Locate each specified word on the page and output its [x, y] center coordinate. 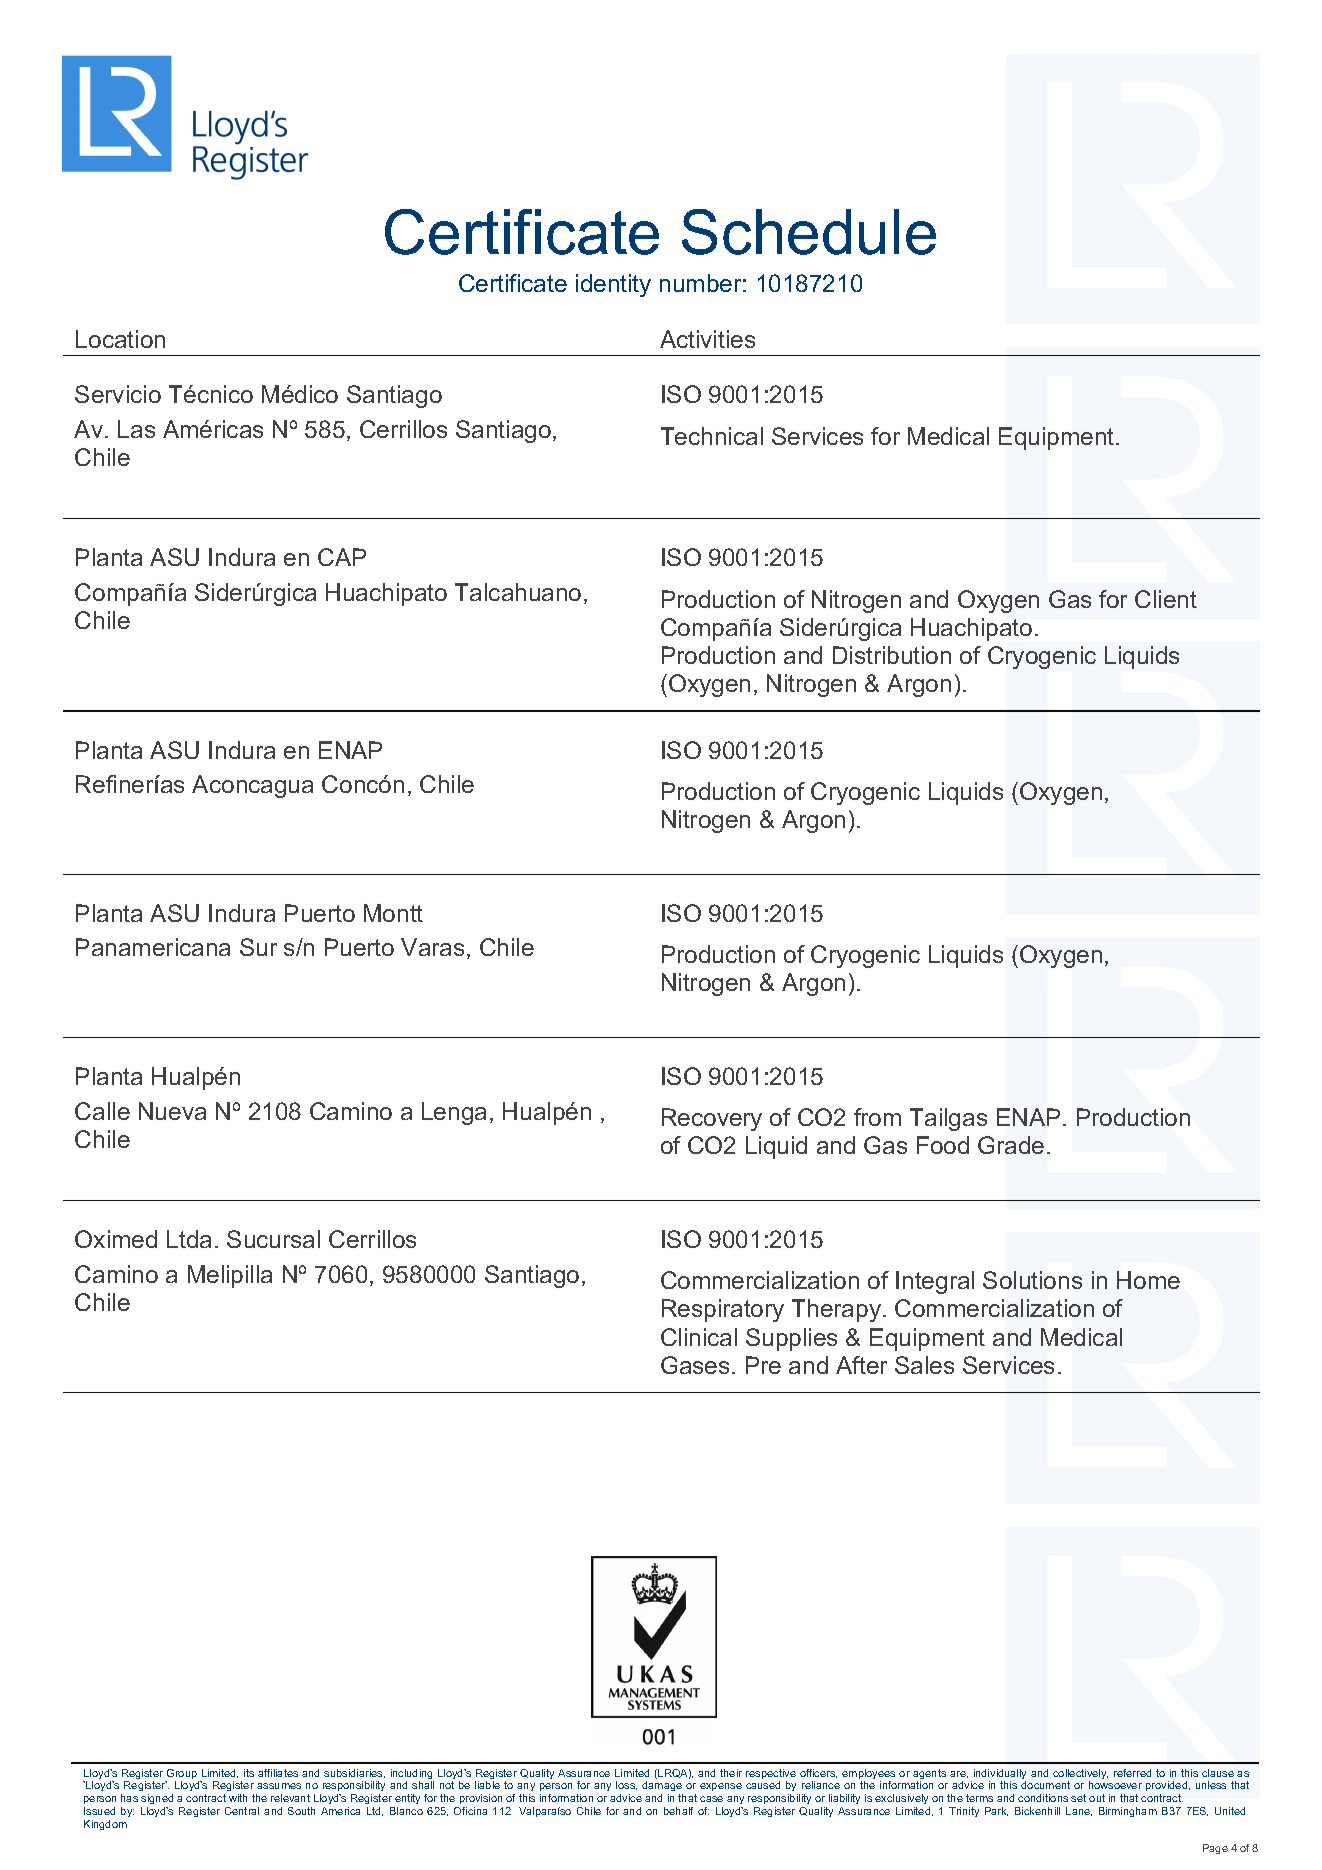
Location [120, 339]
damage [662, 1788]
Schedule [809, 232]
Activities [707, 339]
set [1078, 1798]
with [238, 1798]
